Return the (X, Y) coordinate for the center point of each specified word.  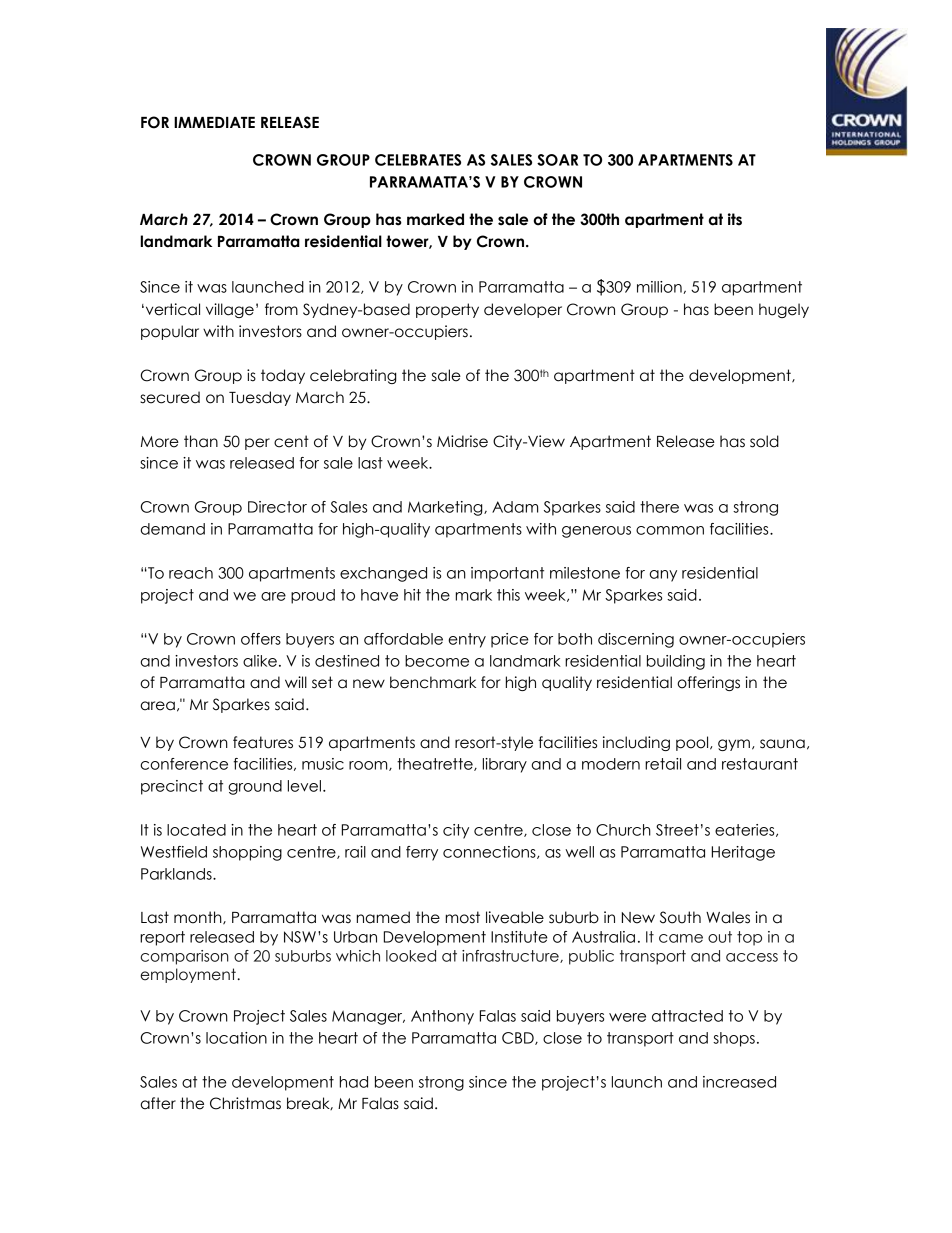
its (735, 219)
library (505, 765)
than (201, 441)
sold (764, 441)
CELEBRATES (418, 160)
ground (255, 787)
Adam (515, 507)
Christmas (245, 1103)
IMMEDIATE (214, 122)
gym (734, 745)
